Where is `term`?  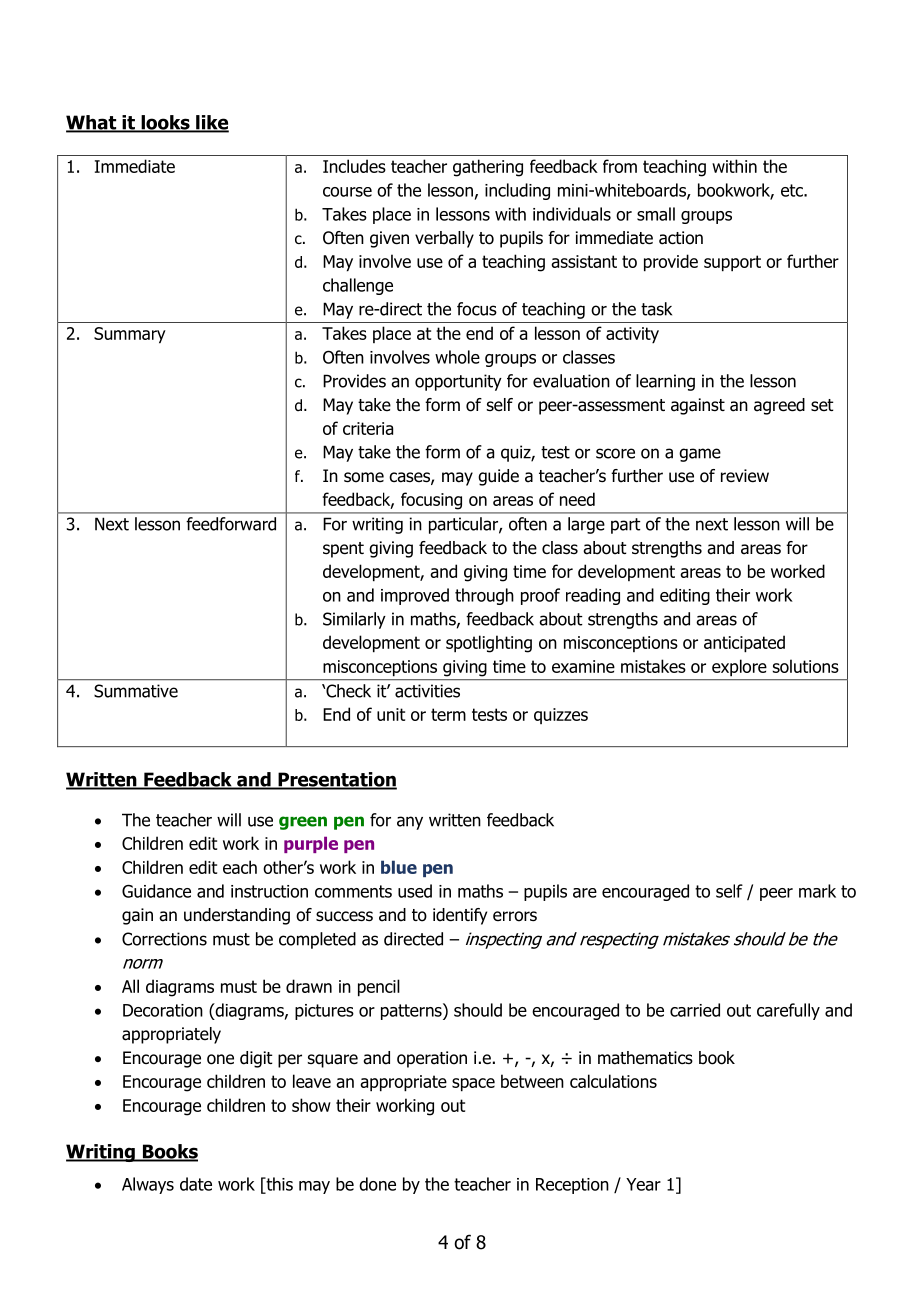
term is located at coordinates (448, 714).
